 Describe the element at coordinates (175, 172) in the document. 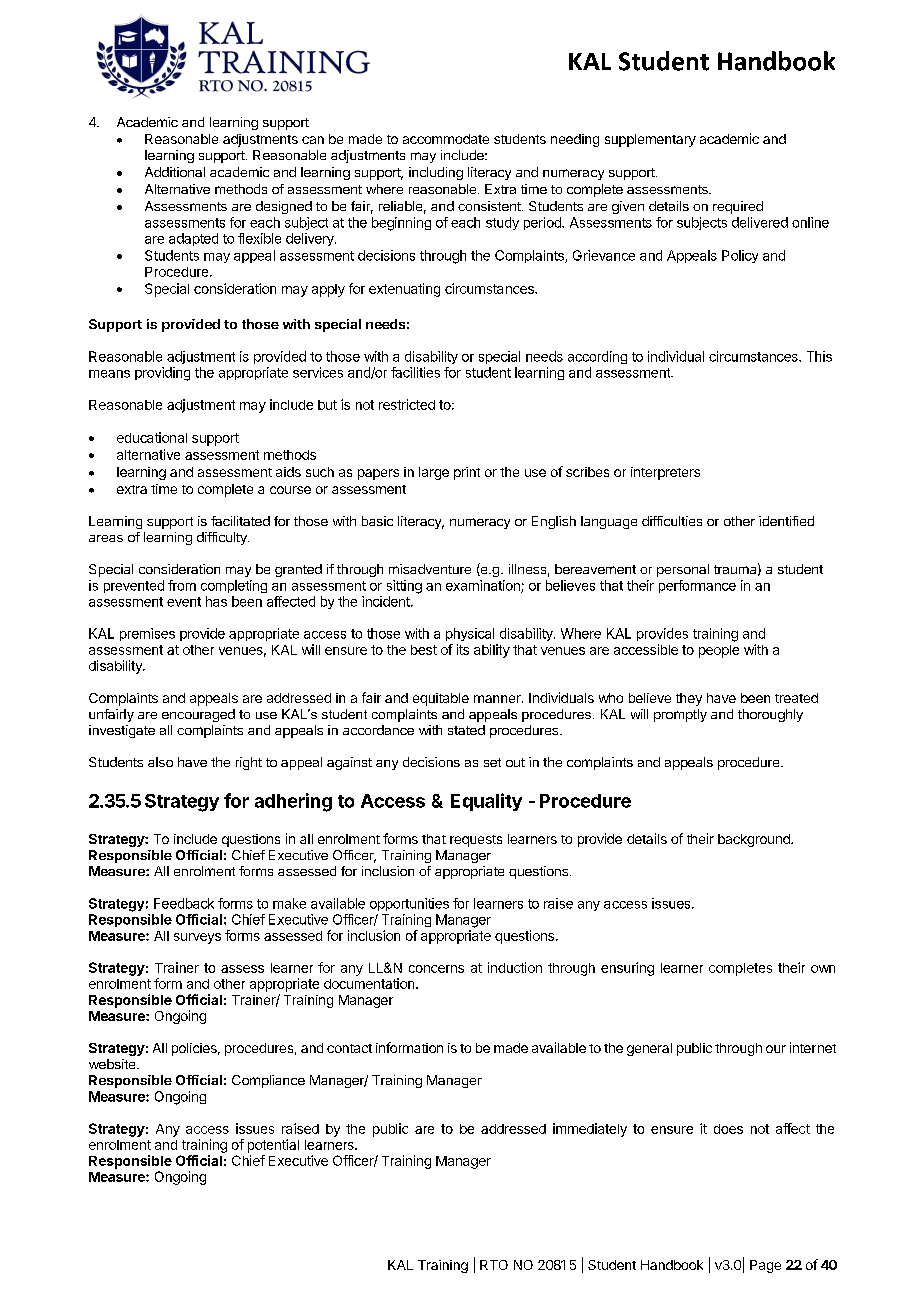

I see `Additional` at that location.
